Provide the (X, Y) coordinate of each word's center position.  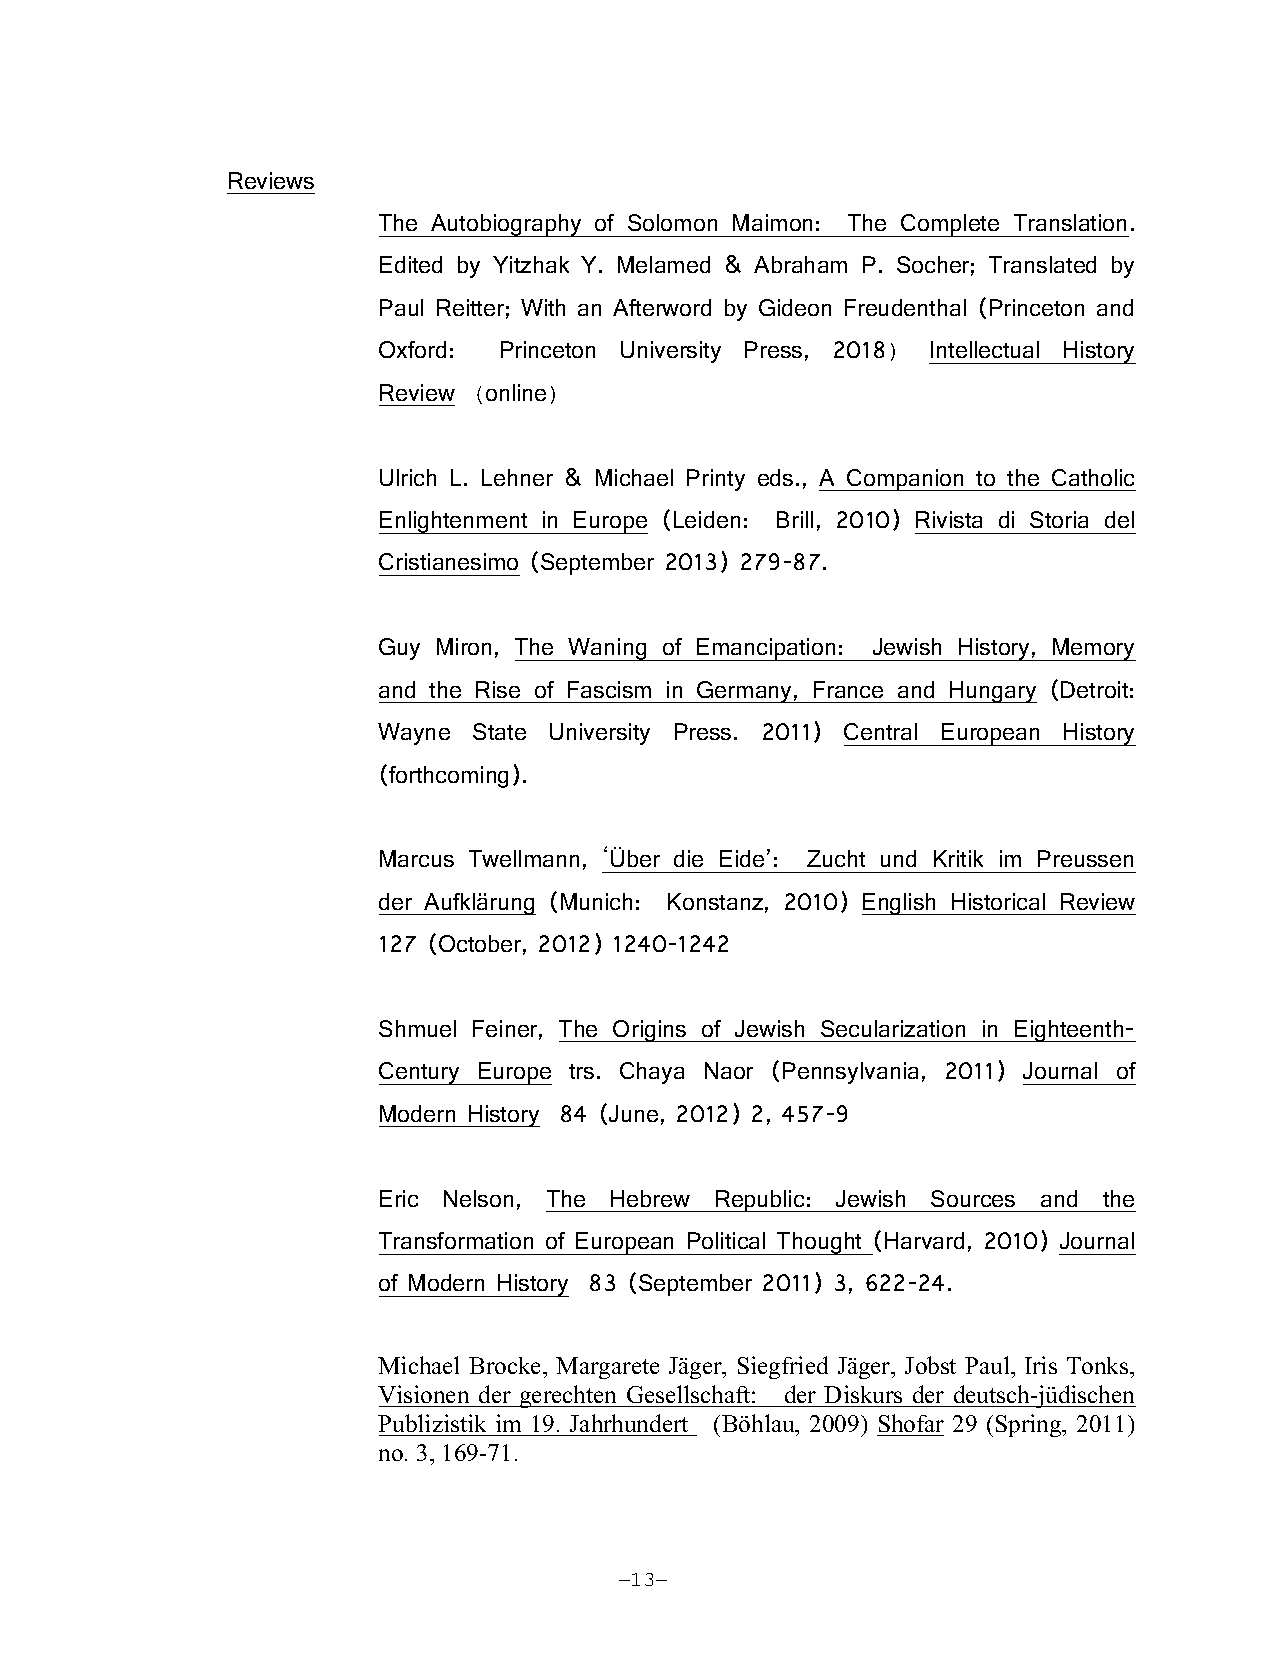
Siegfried (783, 1367)
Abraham (800, 264)
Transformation (456, 1240)
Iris (1041, 1365)
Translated (1042, 264)
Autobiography (506, 225)
